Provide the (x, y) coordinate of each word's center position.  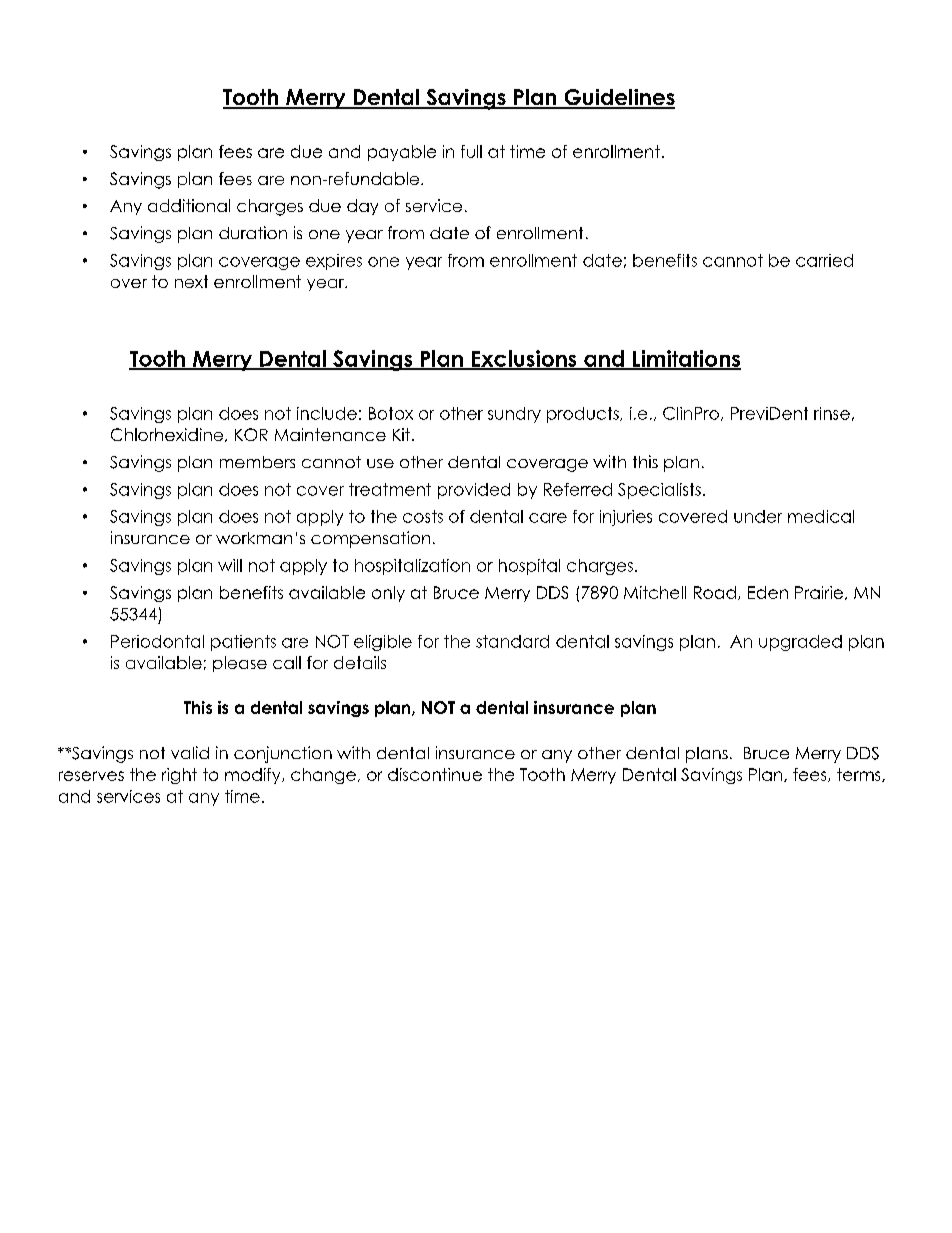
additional (189, 205)
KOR (251, 434)
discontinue (435, 774)
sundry (514, 415)
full (471, 151)
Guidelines (618, 98)
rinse (832, 413)
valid (190, 752)
